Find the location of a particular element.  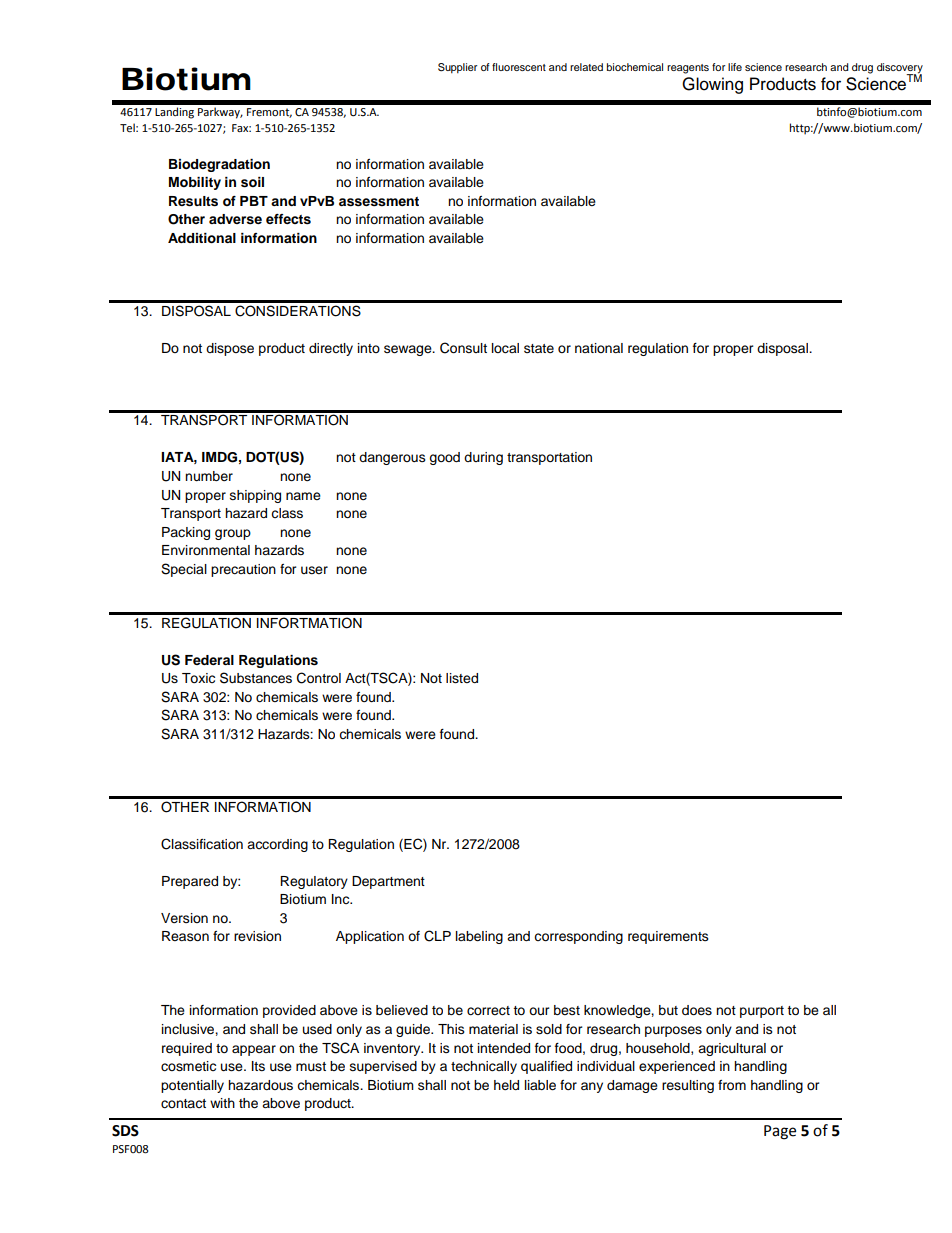

fluorescent is located at coordinates (519, 67).
